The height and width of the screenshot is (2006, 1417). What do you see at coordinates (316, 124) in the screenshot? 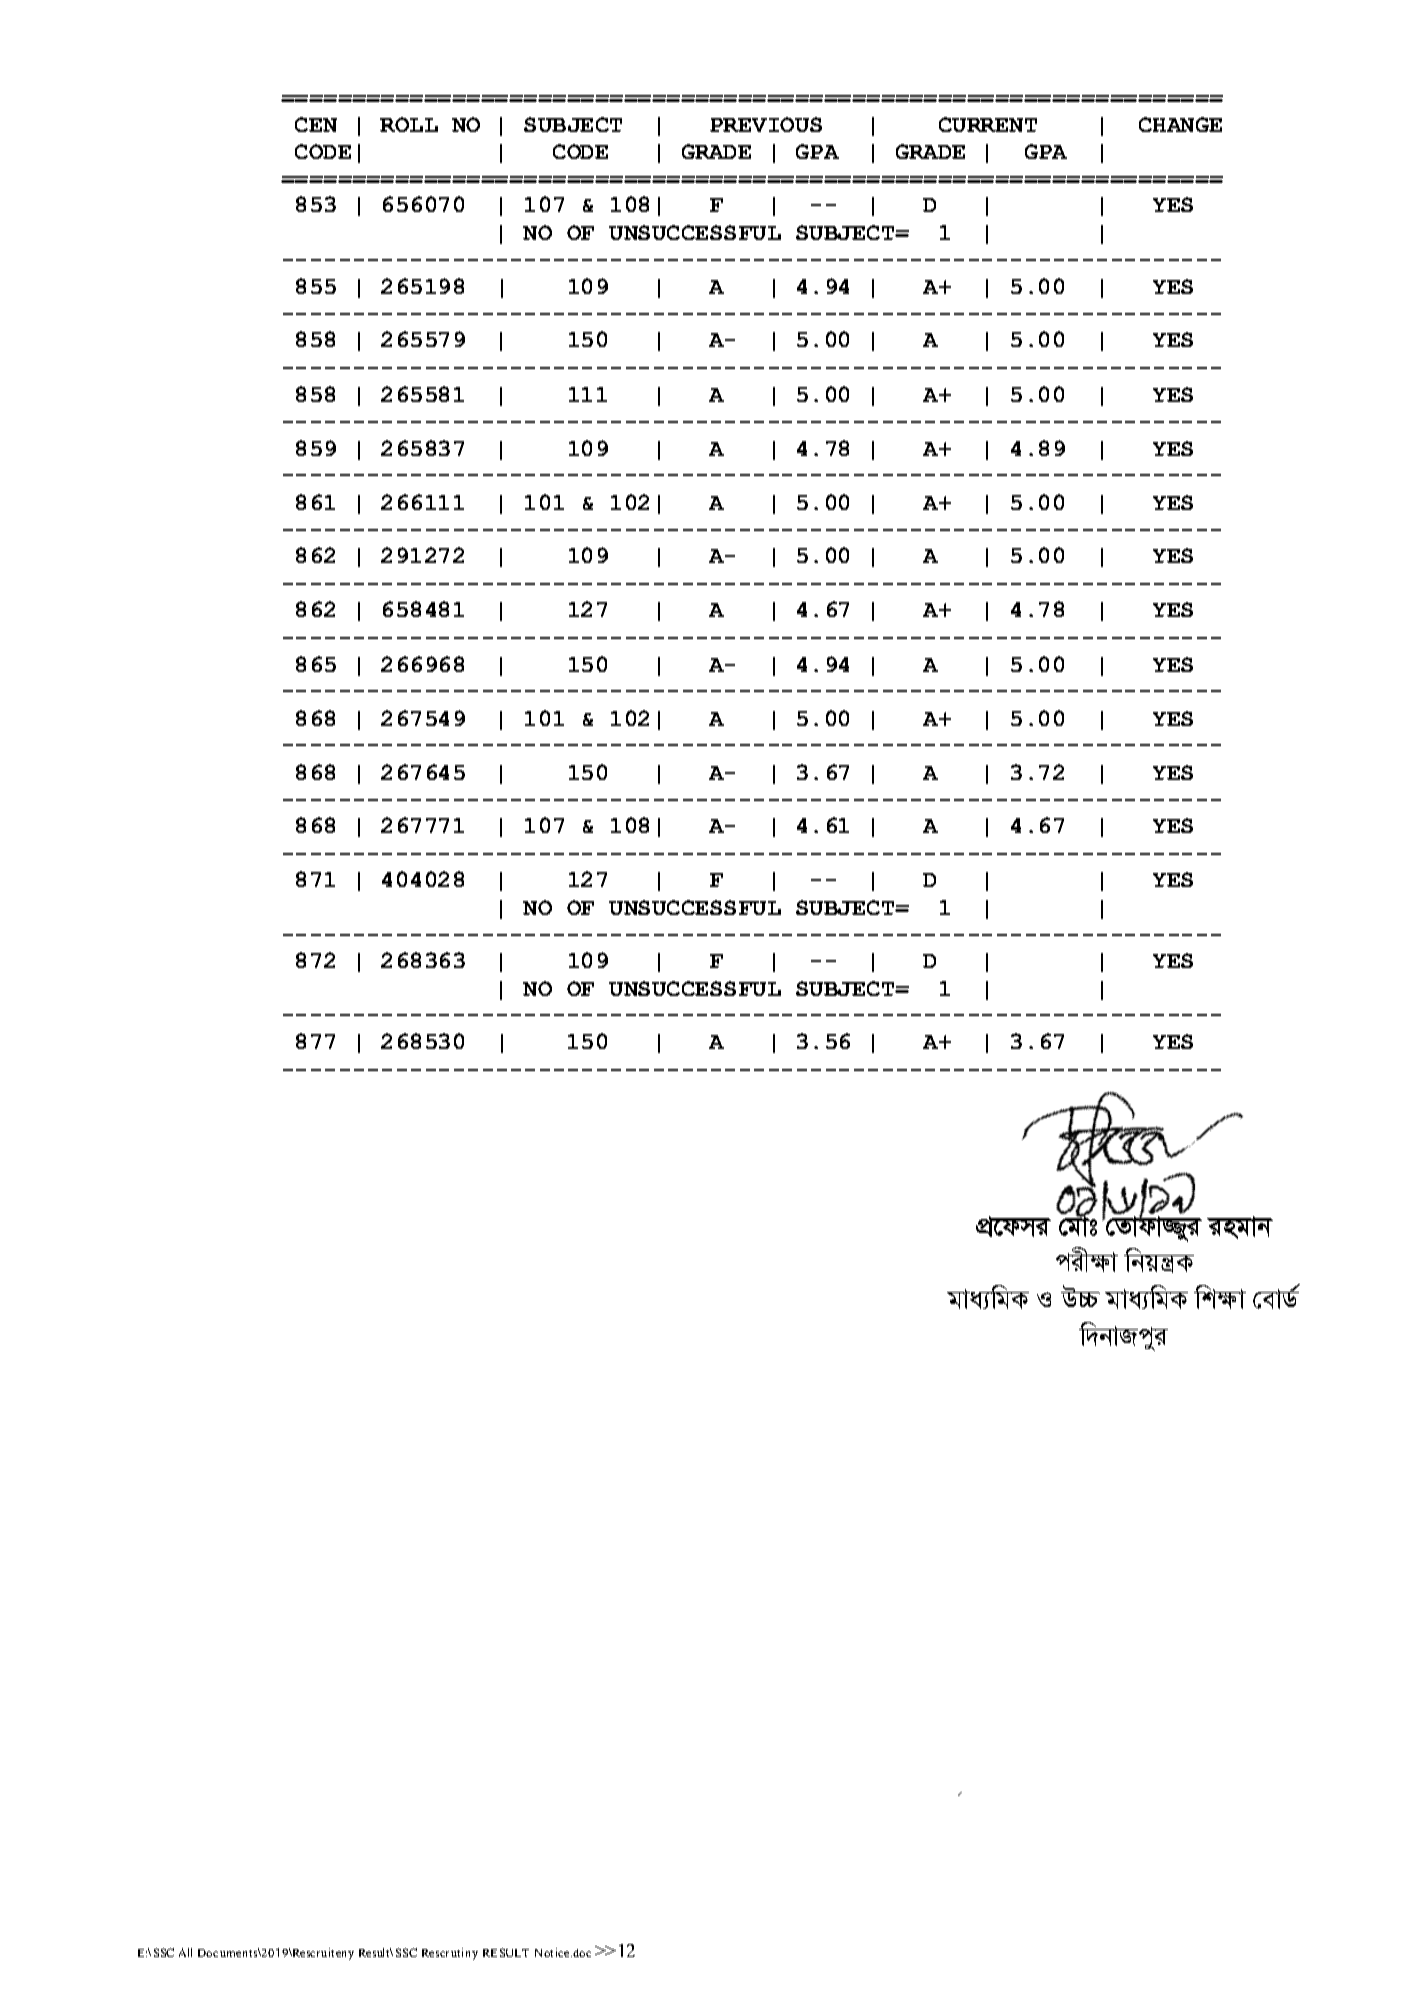
I see `CEN` at bounding box center [316, 124].
